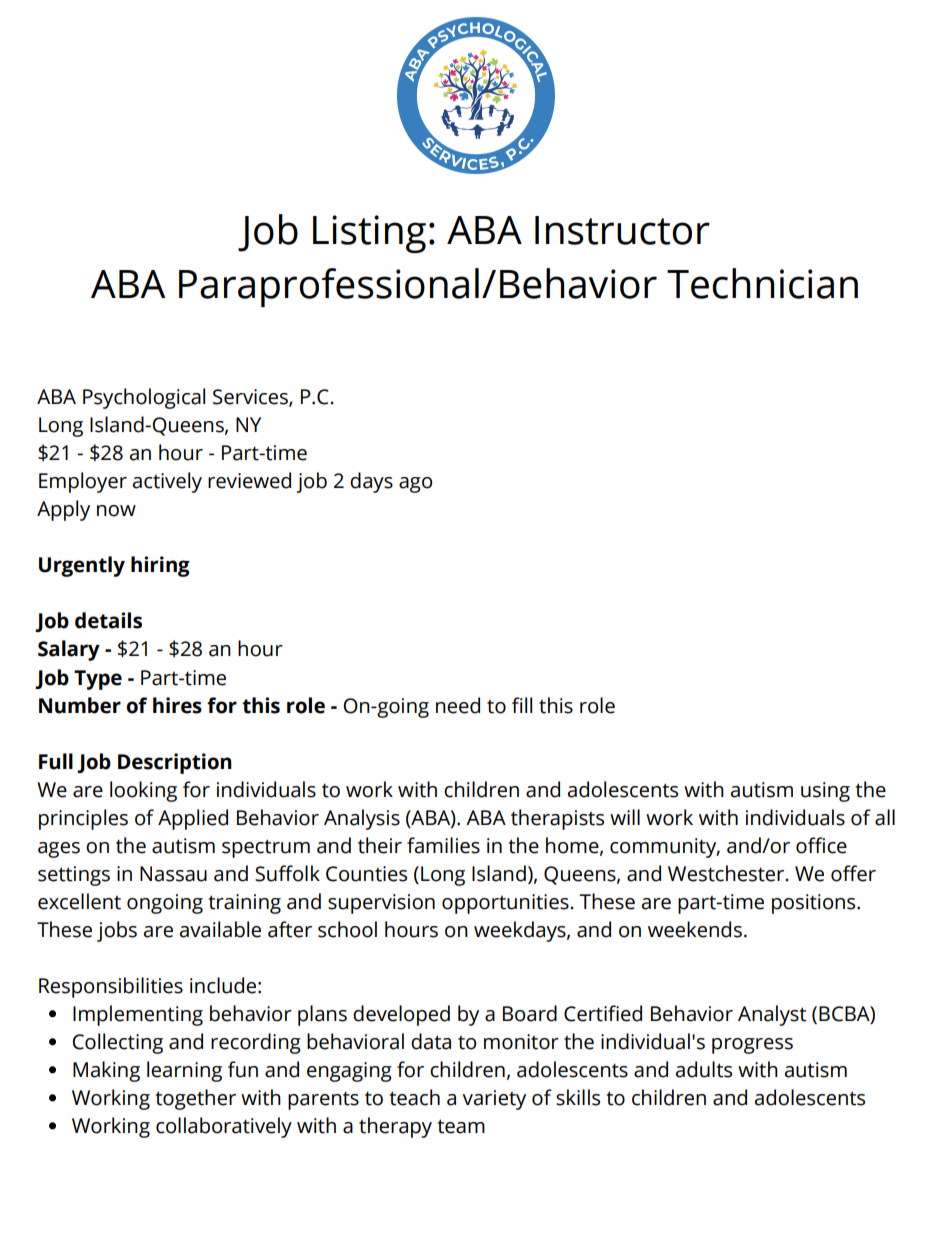 The image size is (952, 1233). Describe the element at coordinates (458, 705) in the screenshot. I see `need` at that location.
